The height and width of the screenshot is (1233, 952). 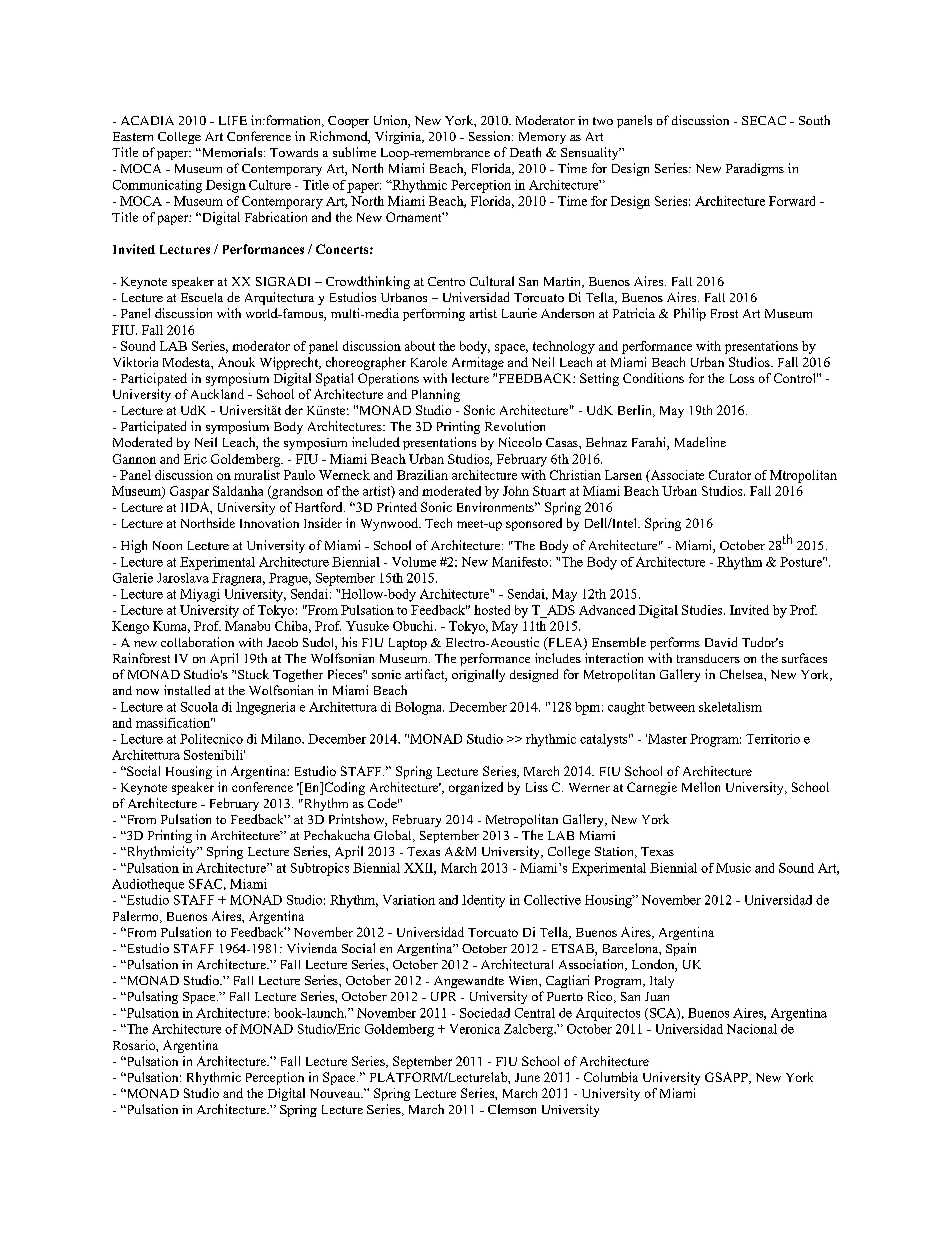 What do you see at coordinates (752, 1029) in the screenshot?
I see `Nacional` at bounding box center [752, 1029].
